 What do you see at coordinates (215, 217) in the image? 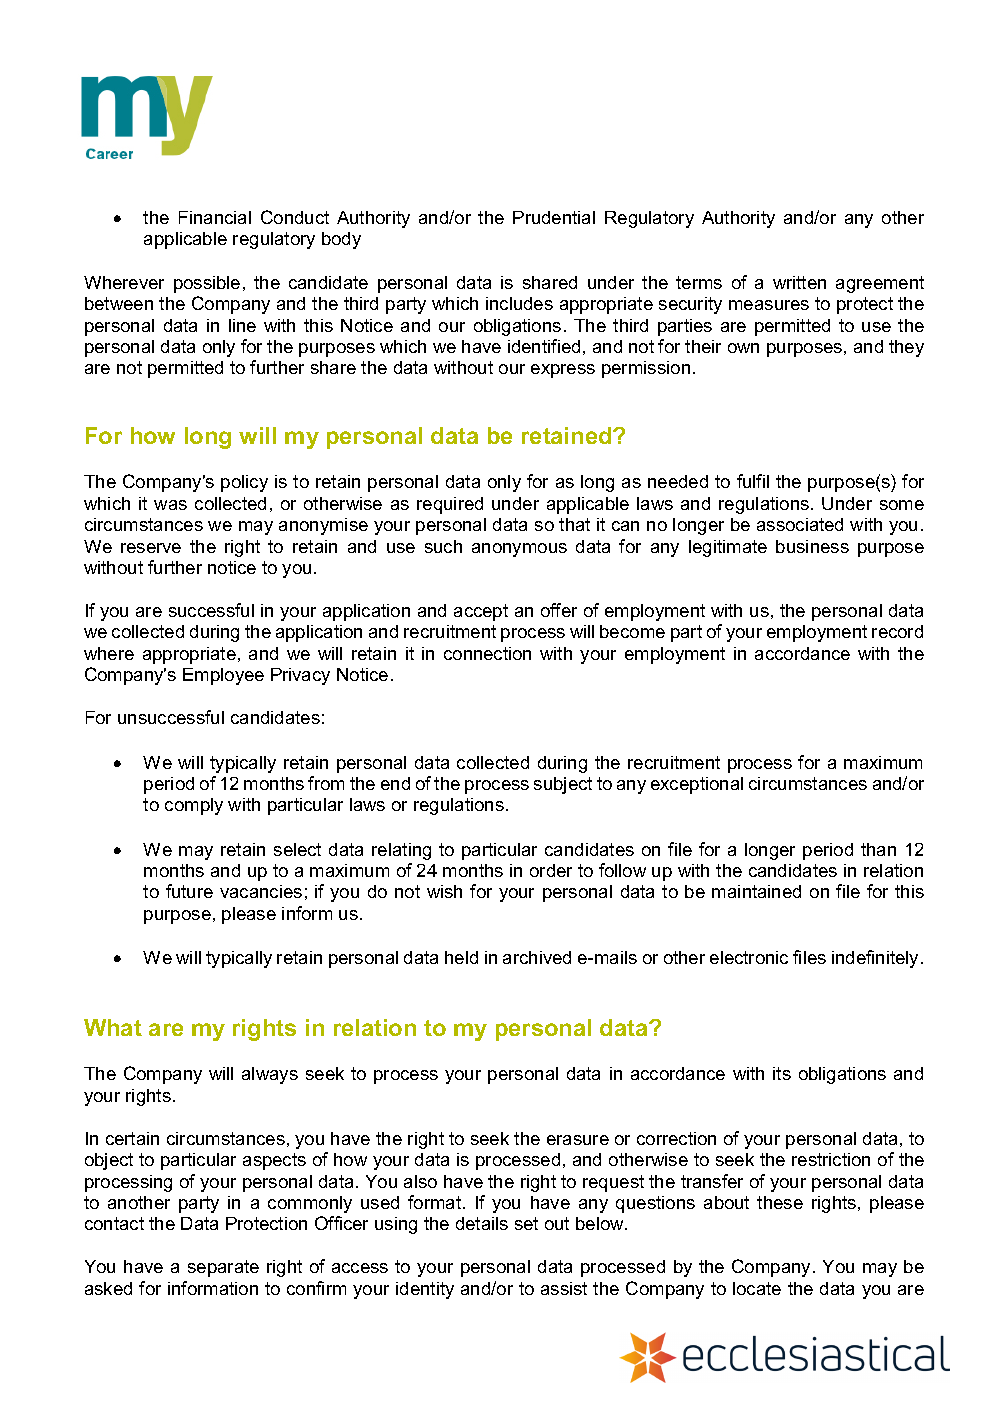
I see `Financial` at bounding box center [215, 217].
